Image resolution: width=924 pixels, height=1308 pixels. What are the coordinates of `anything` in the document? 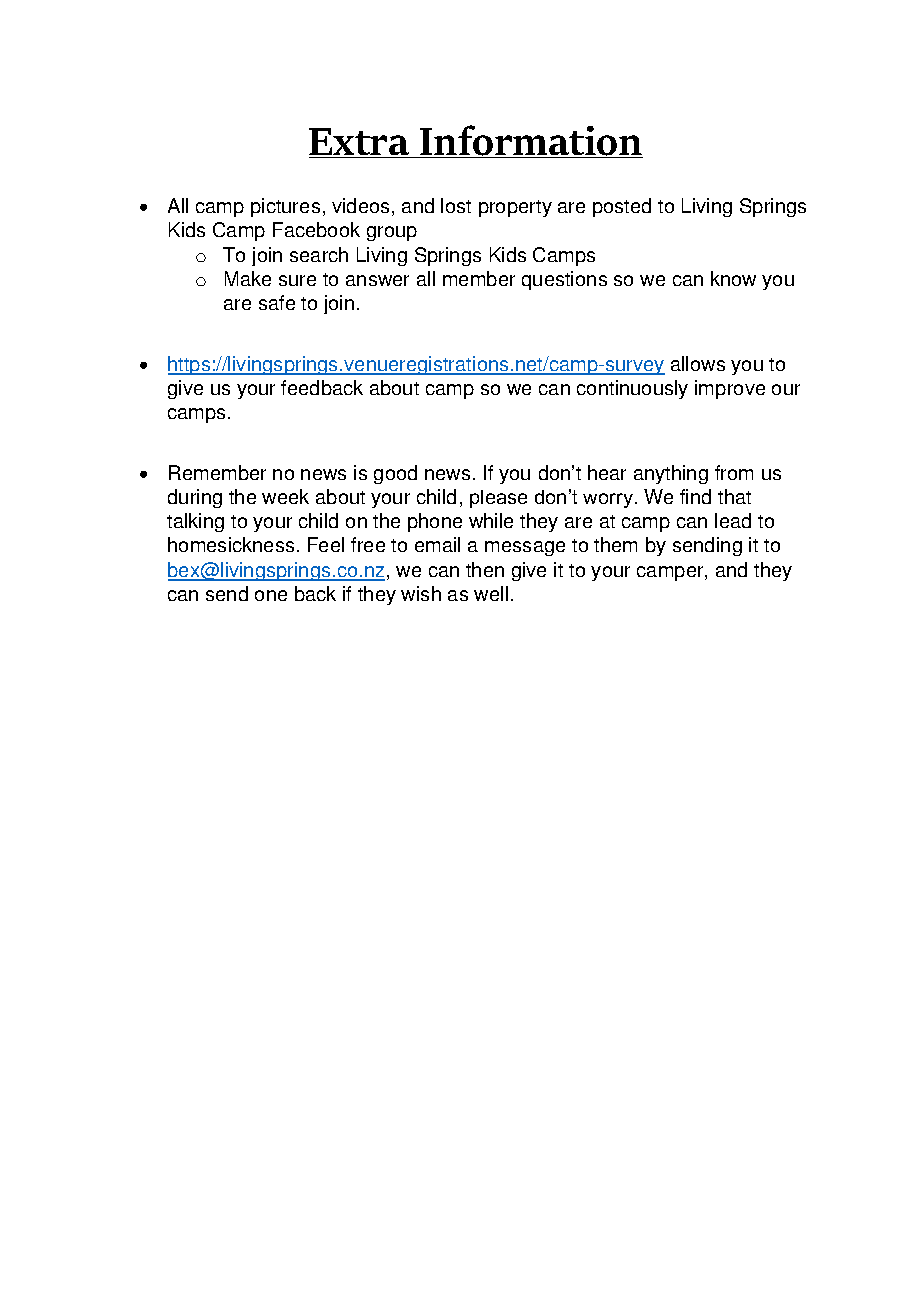 It's located at (671, 474).
